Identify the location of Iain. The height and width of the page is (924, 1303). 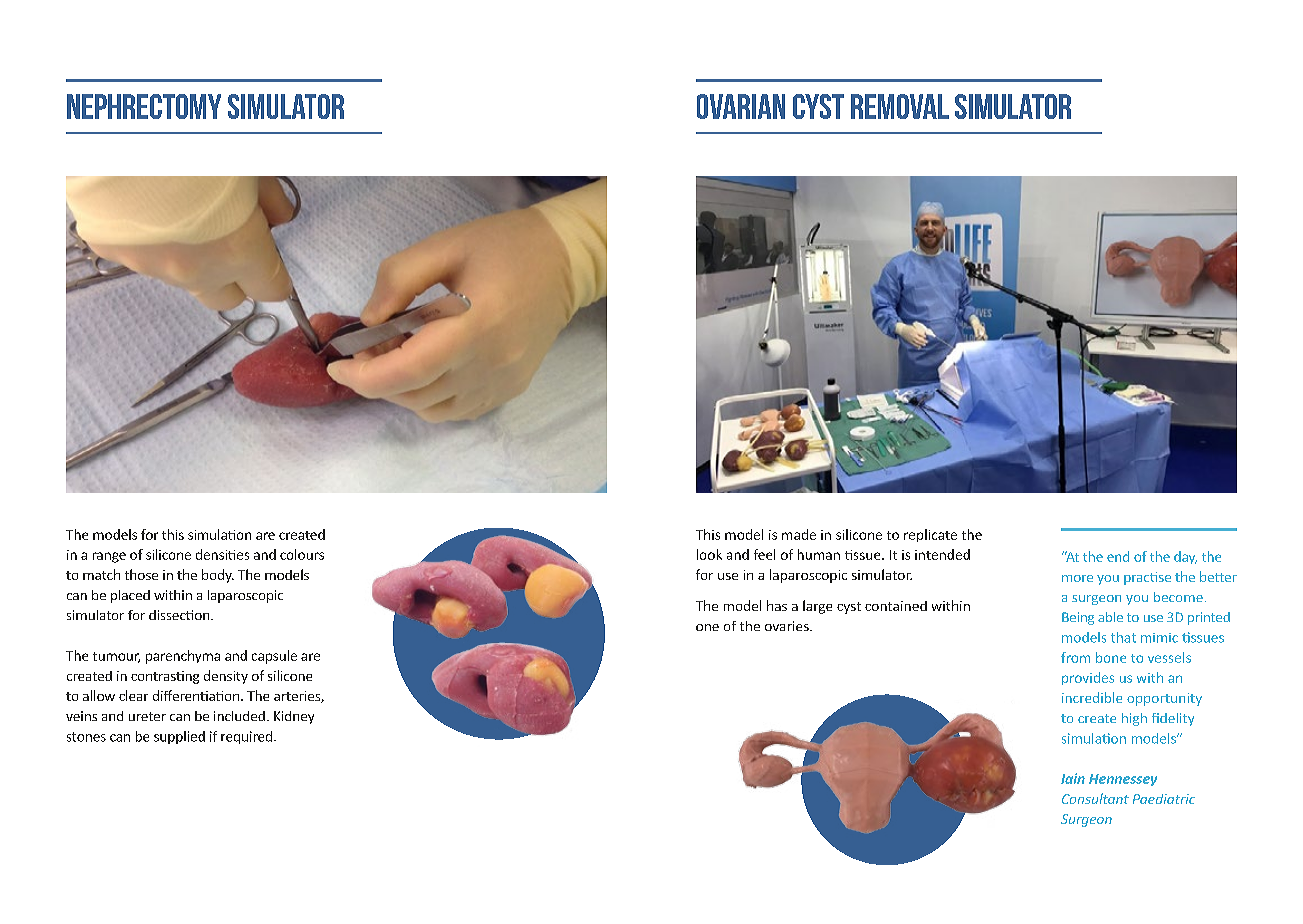
(1073, 778).
